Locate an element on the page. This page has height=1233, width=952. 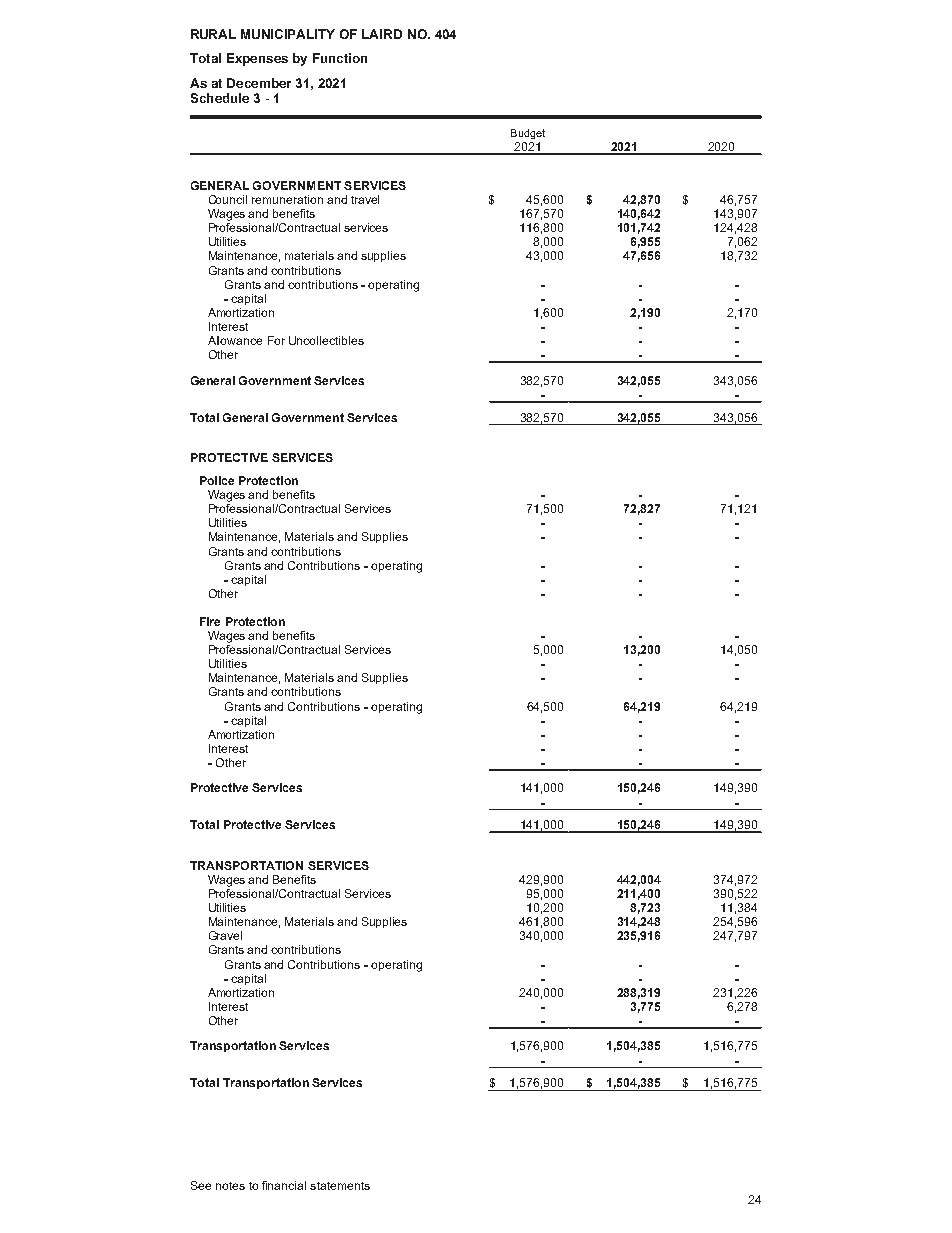
notes is located at coordinates (230, 1186).
